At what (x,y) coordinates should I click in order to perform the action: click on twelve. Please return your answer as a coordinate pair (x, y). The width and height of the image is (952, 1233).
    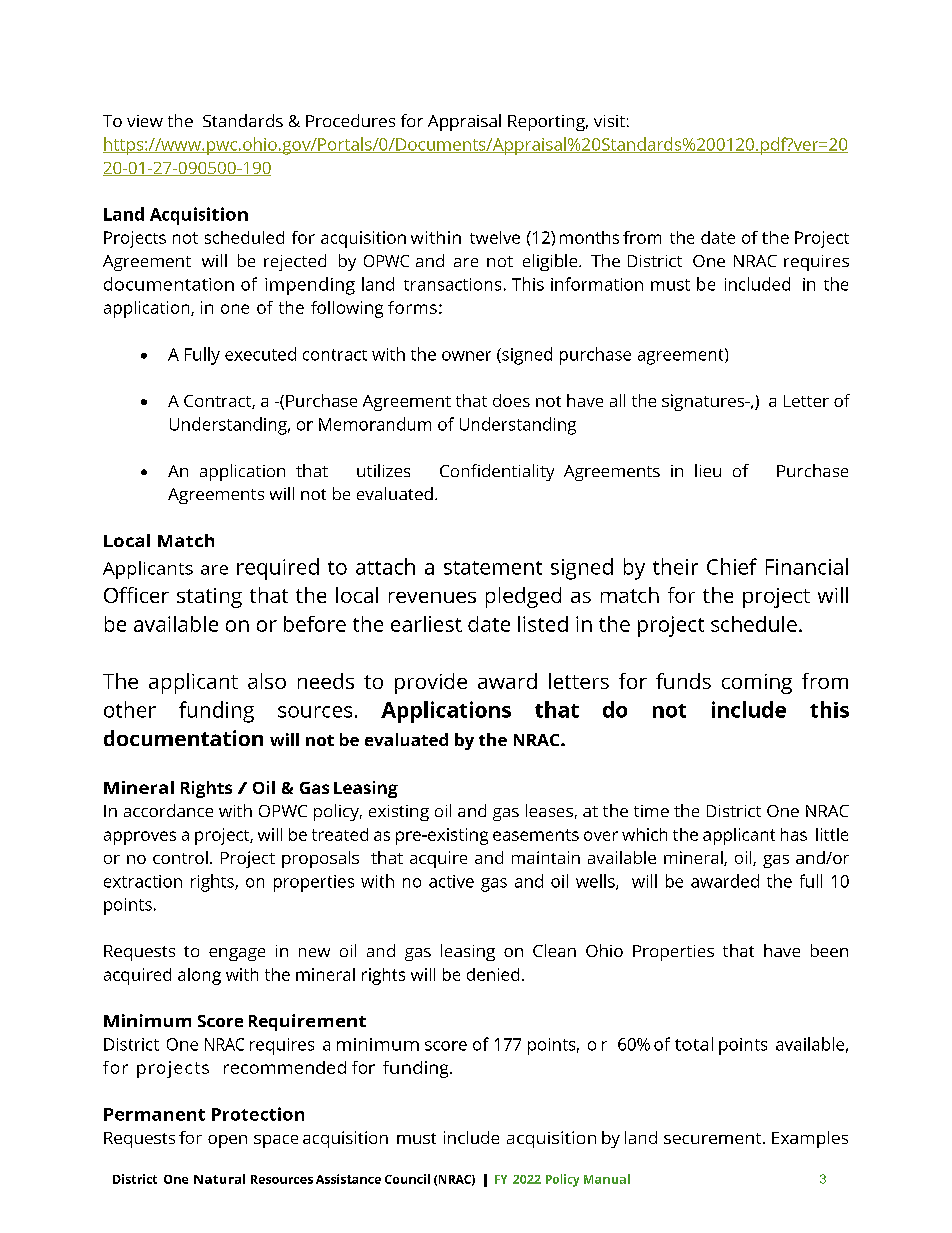
    Looking at the image, I should click on (495, 237).
